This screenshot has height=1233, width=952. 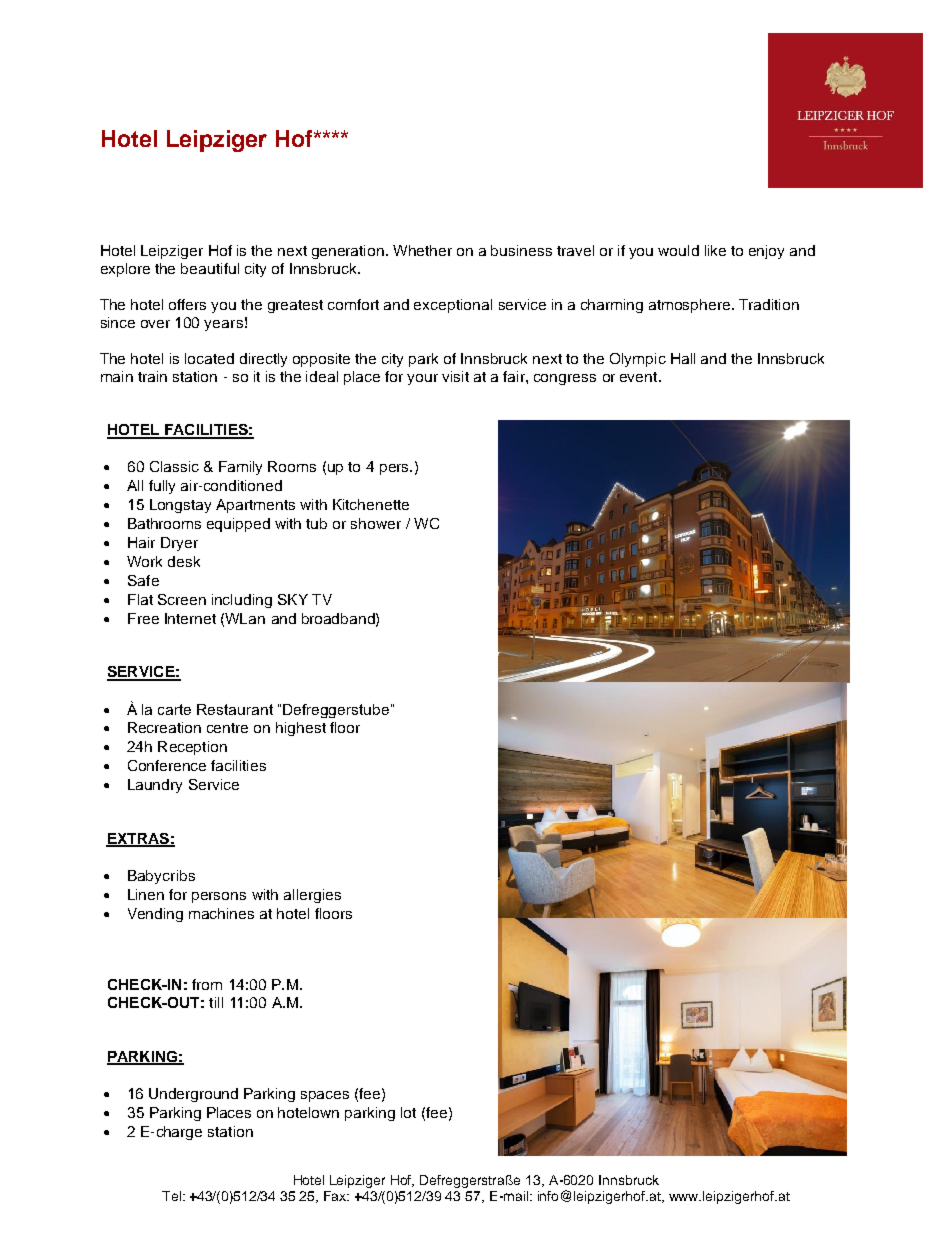 I want to click on Underground, so click(x=193, y=1095).
